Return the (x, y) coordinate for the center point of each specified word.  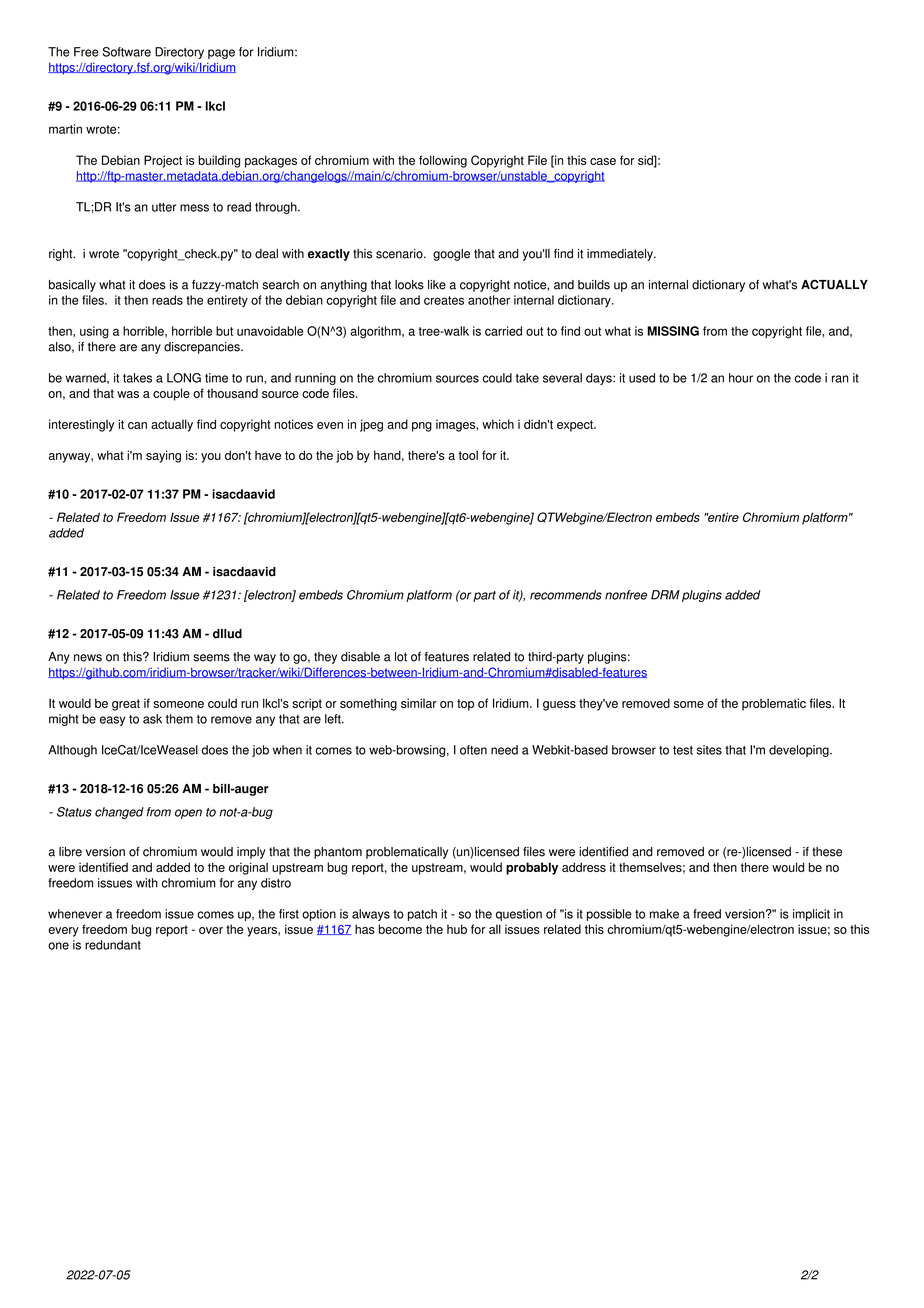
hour (741, 378)
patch (422, 915)
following (443, 161)
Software (127, 52)
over (211, 930)
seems (211, 658)
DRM (665, 595)
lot (401, 657)
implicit (811, 915)
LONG (184, 378)
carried (503, 331)
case (603, 161)
